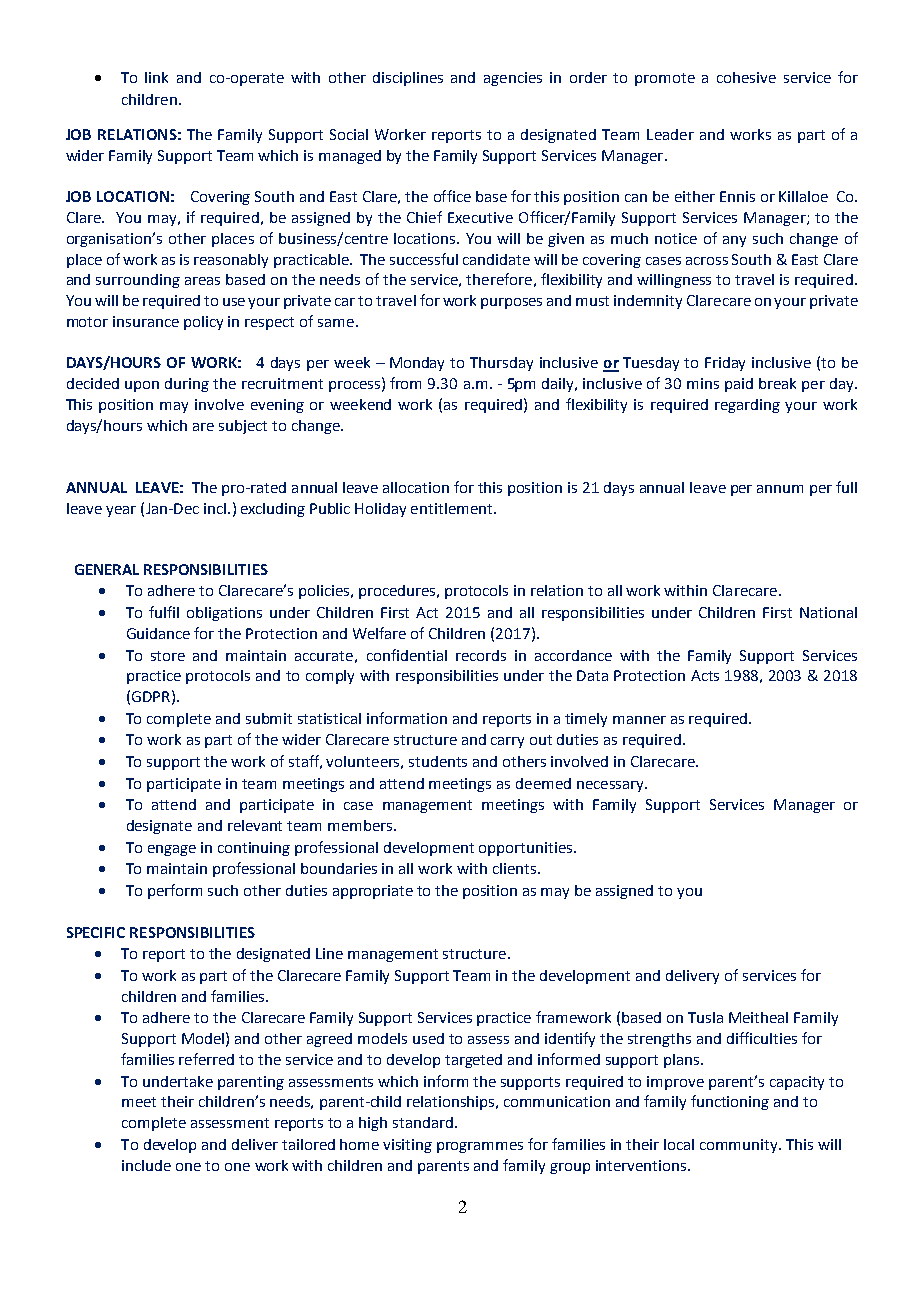  What do you see at coordinates (187, 385) in the screenshot?
I see `during` at bounding box center [187, 385].
